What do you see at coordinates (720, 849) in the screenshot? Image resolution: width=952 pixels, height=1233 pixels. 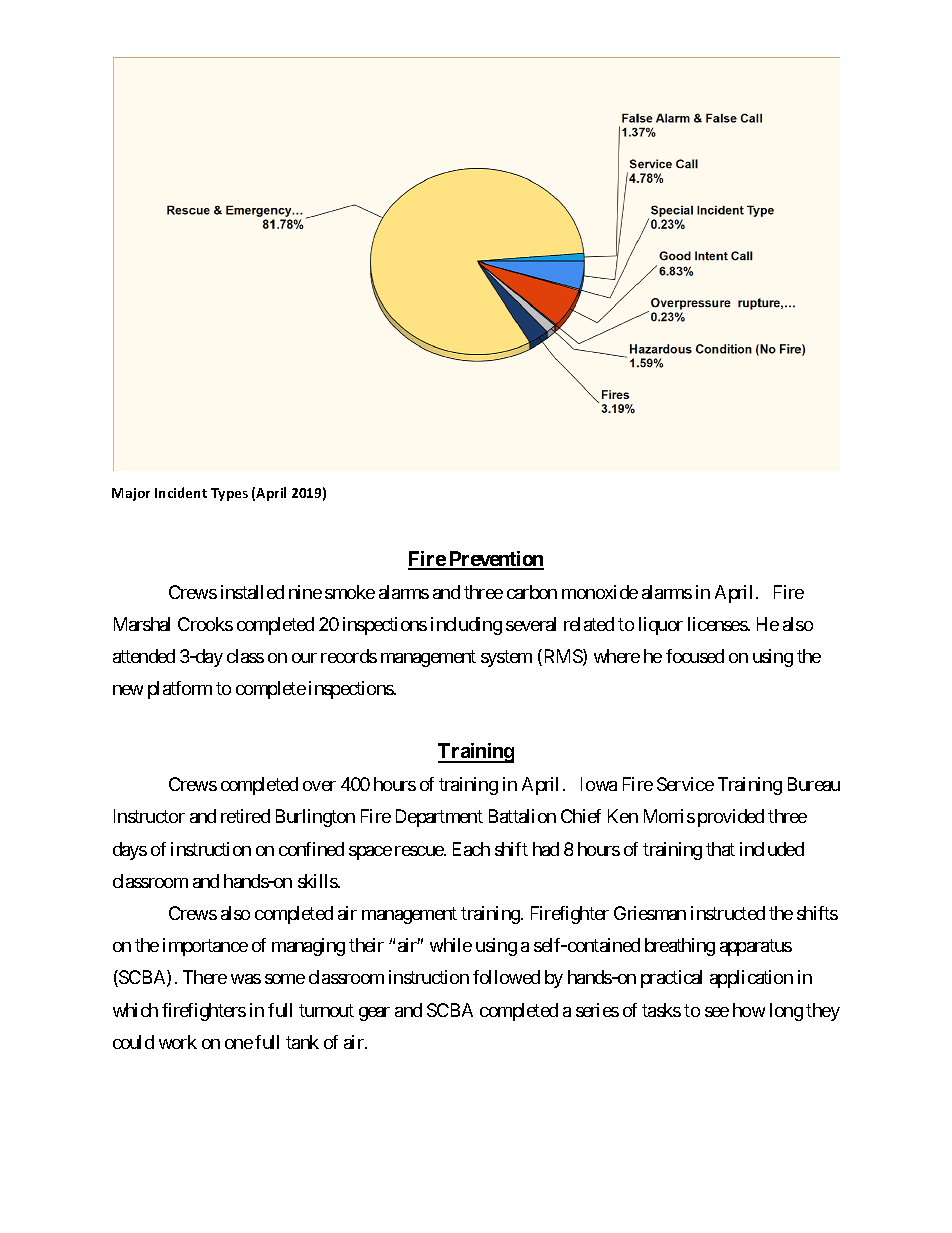 I see `that` at bounding box center [720, 849].
